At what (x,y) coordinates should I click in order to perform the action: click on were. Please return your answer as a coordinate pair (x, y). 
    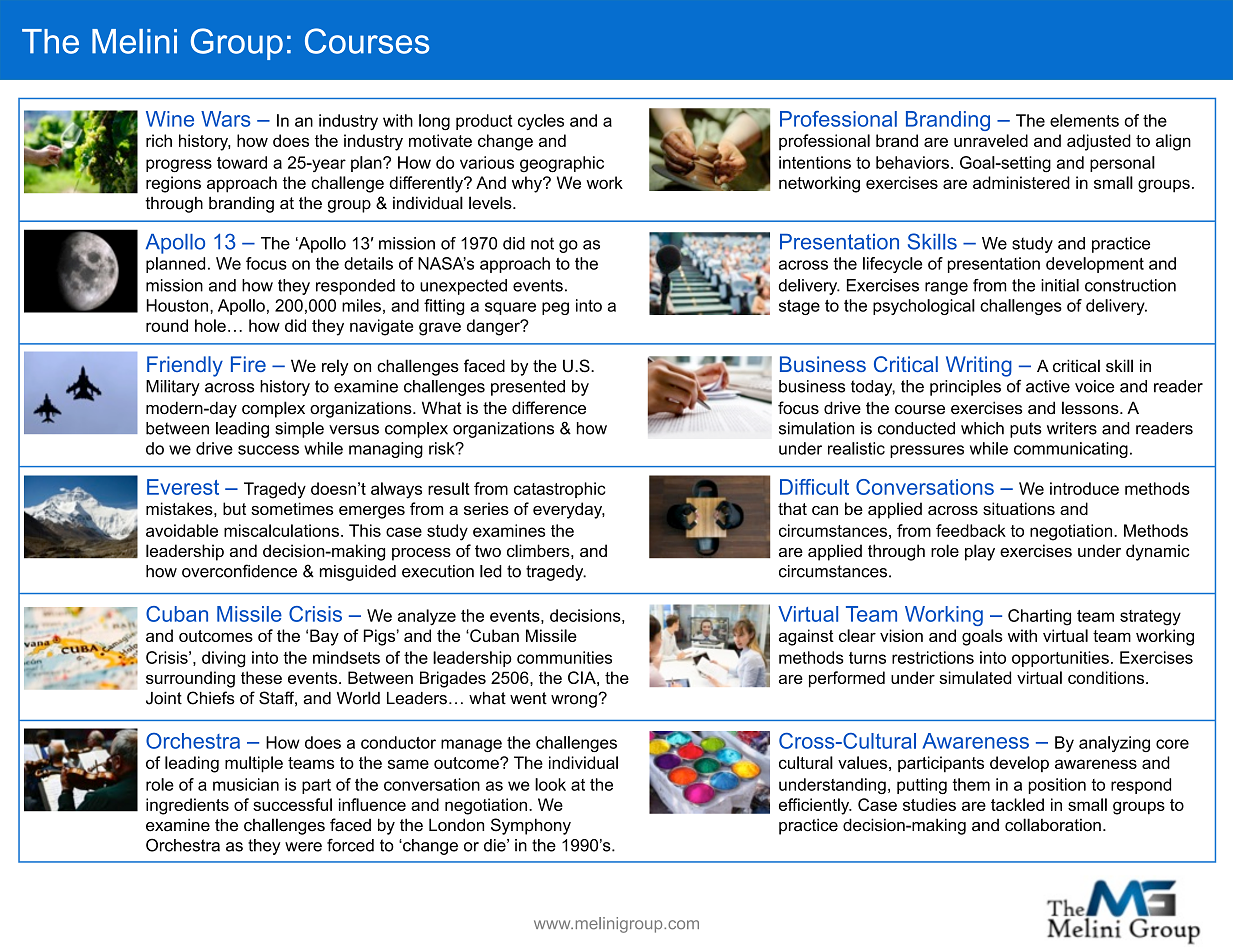
    Looking at the image, I should click on (303, 847).
